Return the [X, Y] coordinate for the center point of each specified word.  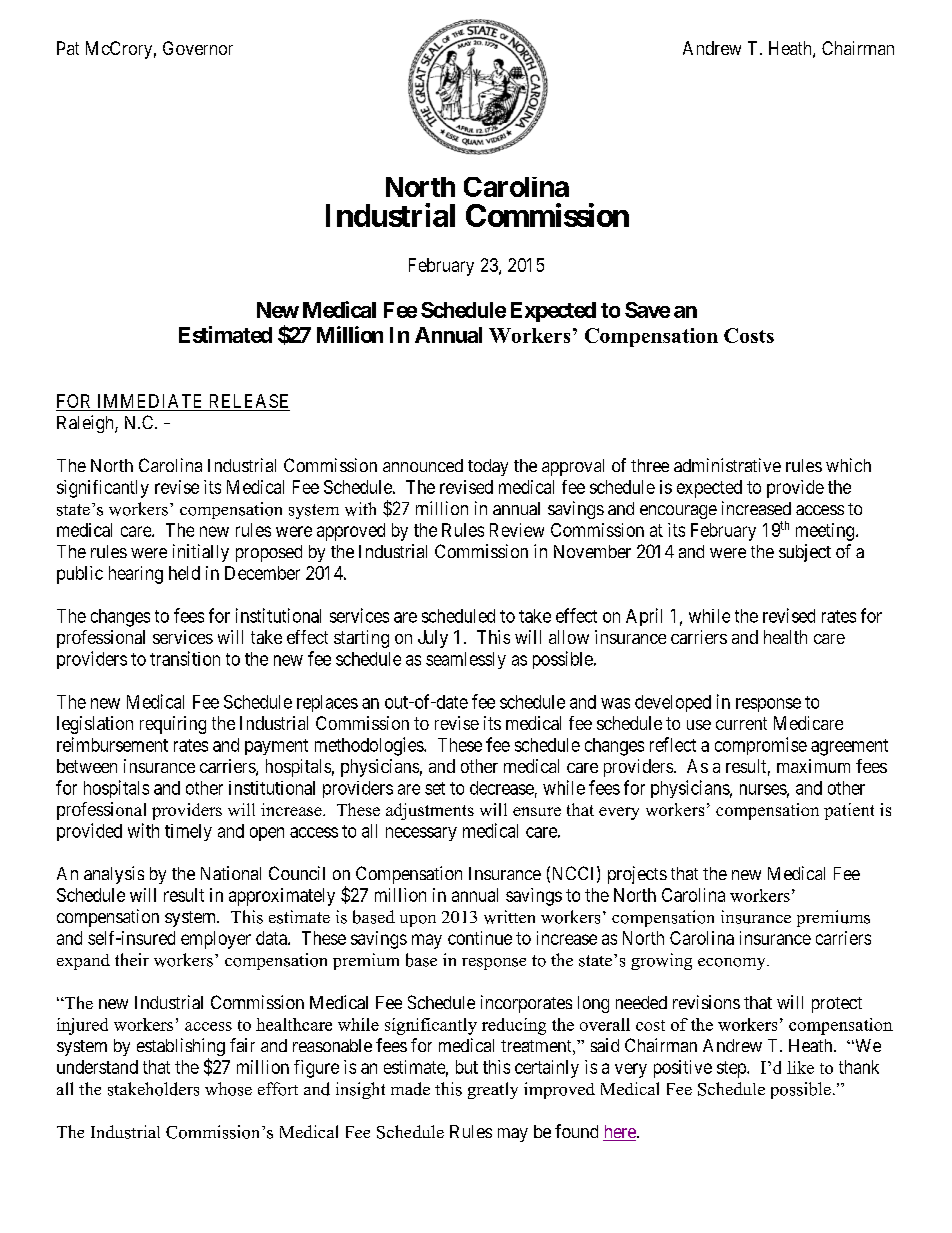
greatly [493, 1090]
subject [805, 553]
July [433, 639]
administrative [727, 465]
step [732, 1069]
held [184, 573]
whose [228, 1089]
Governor [198, 48]
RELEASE [249, 401]
